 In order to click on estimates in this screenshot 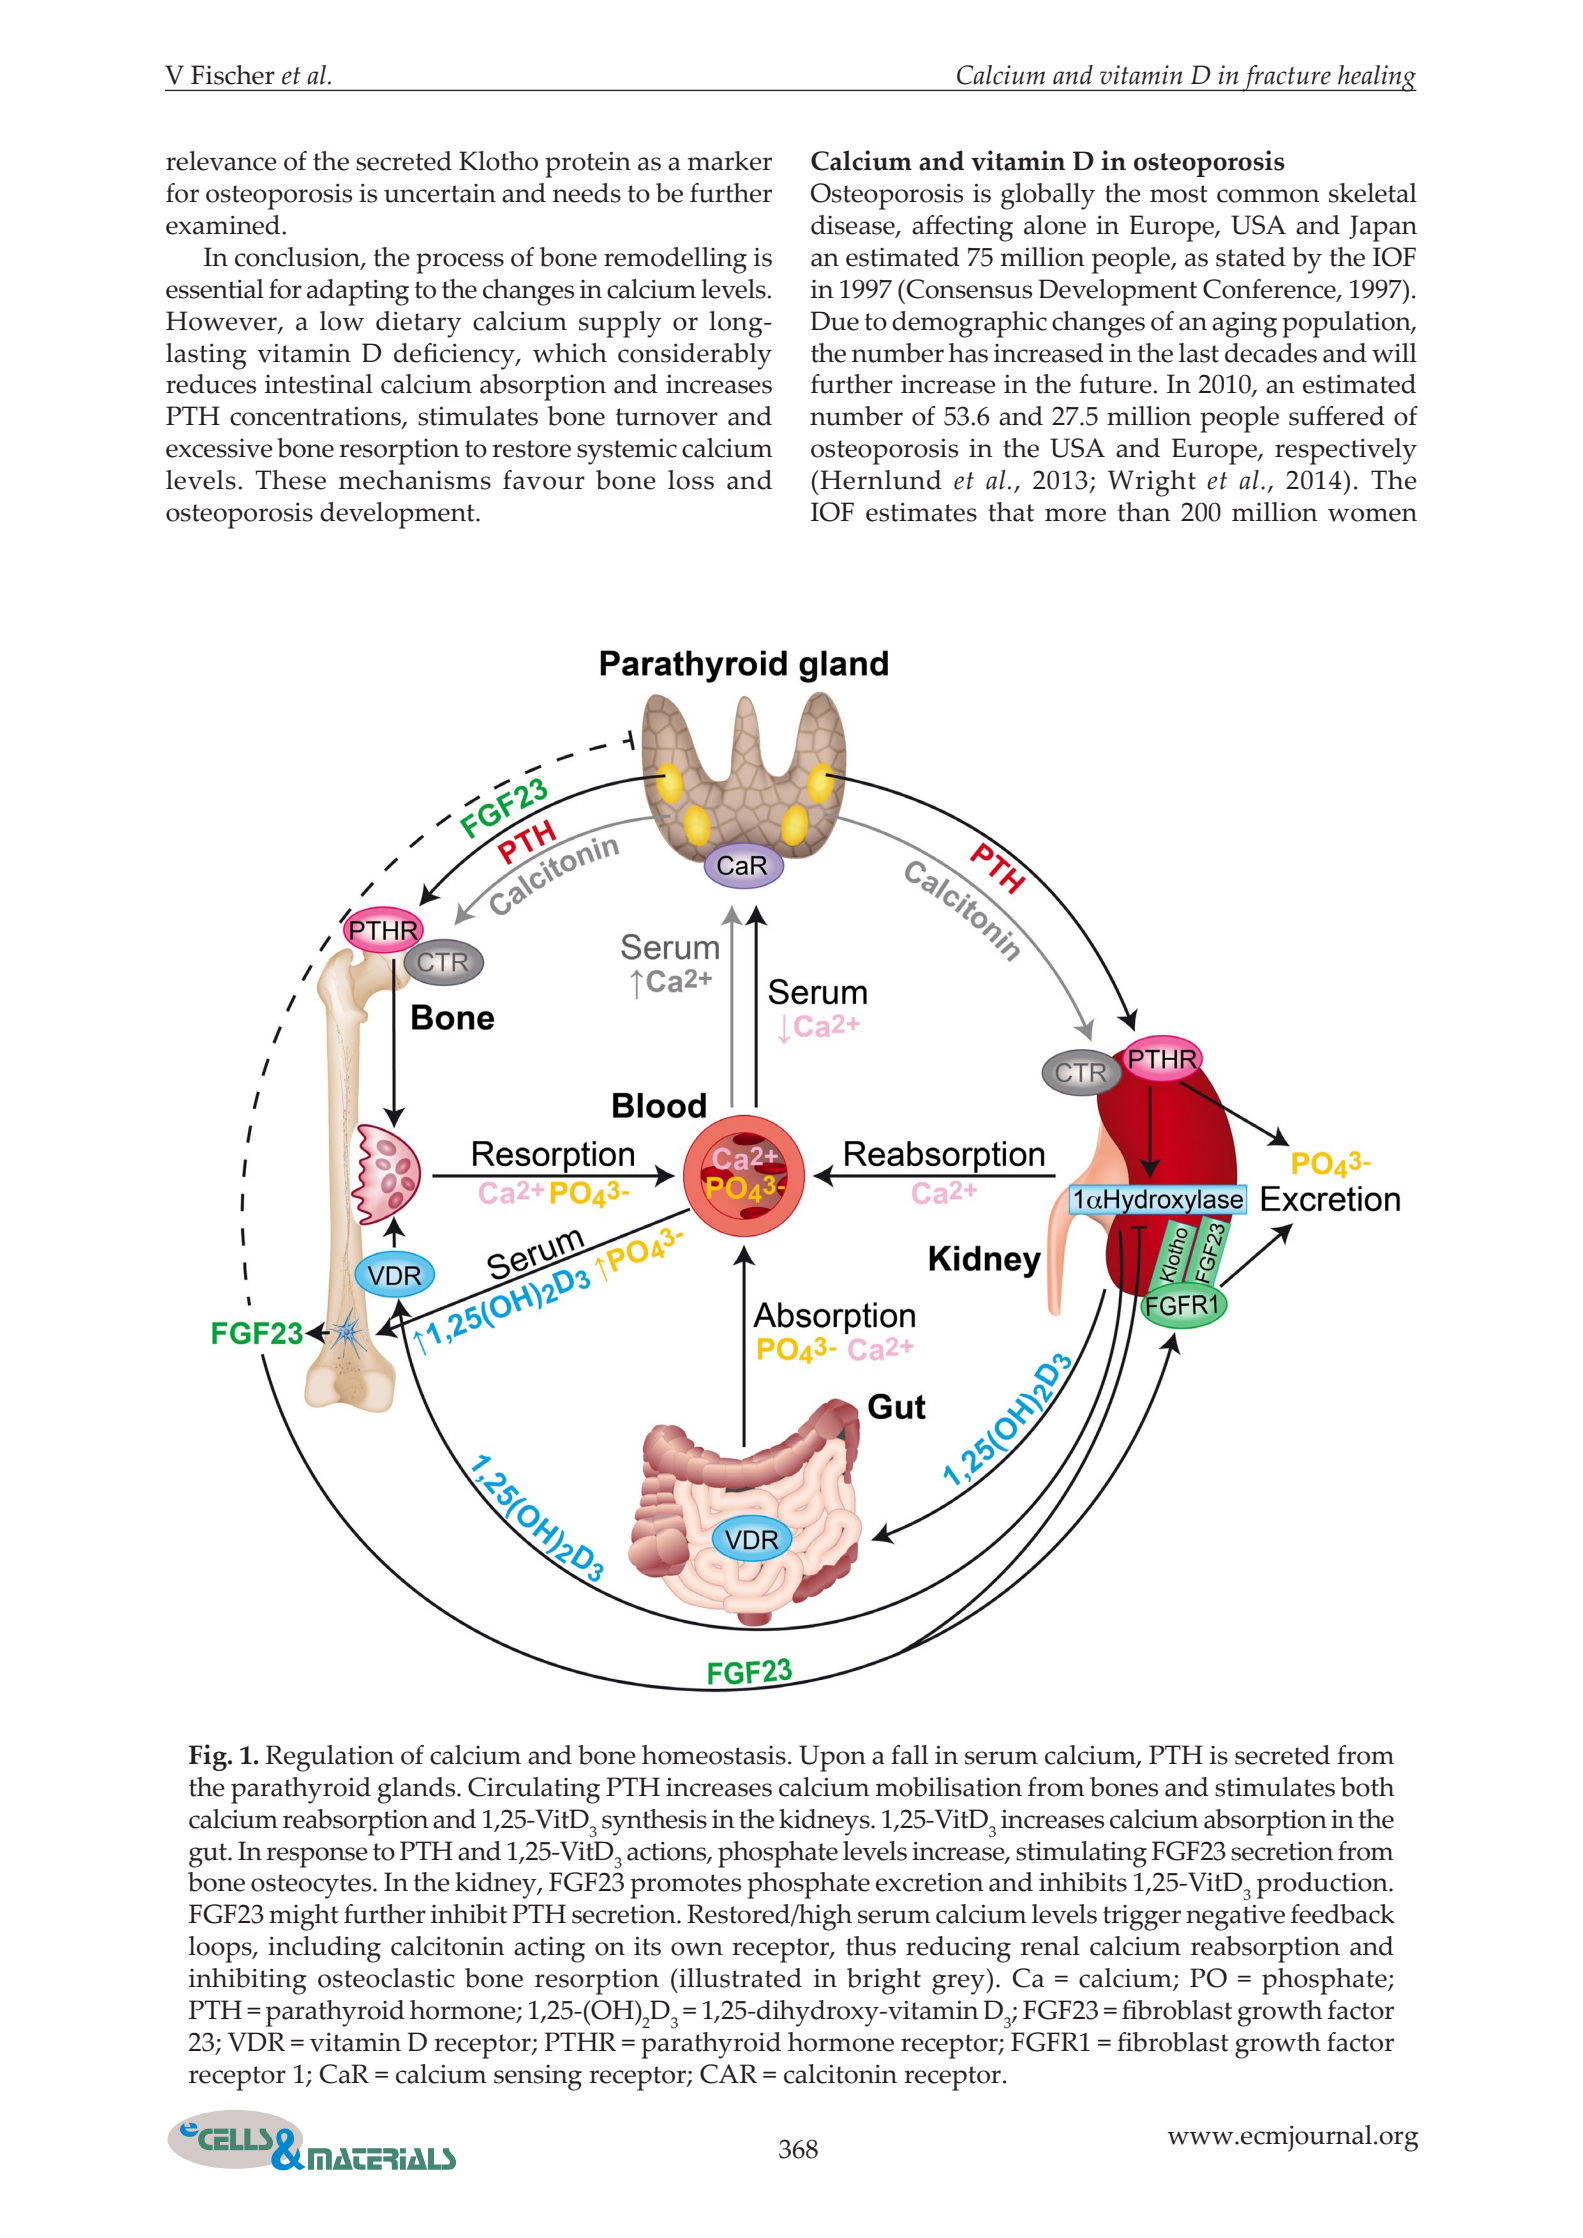, I will do `click(921, 512)`.
